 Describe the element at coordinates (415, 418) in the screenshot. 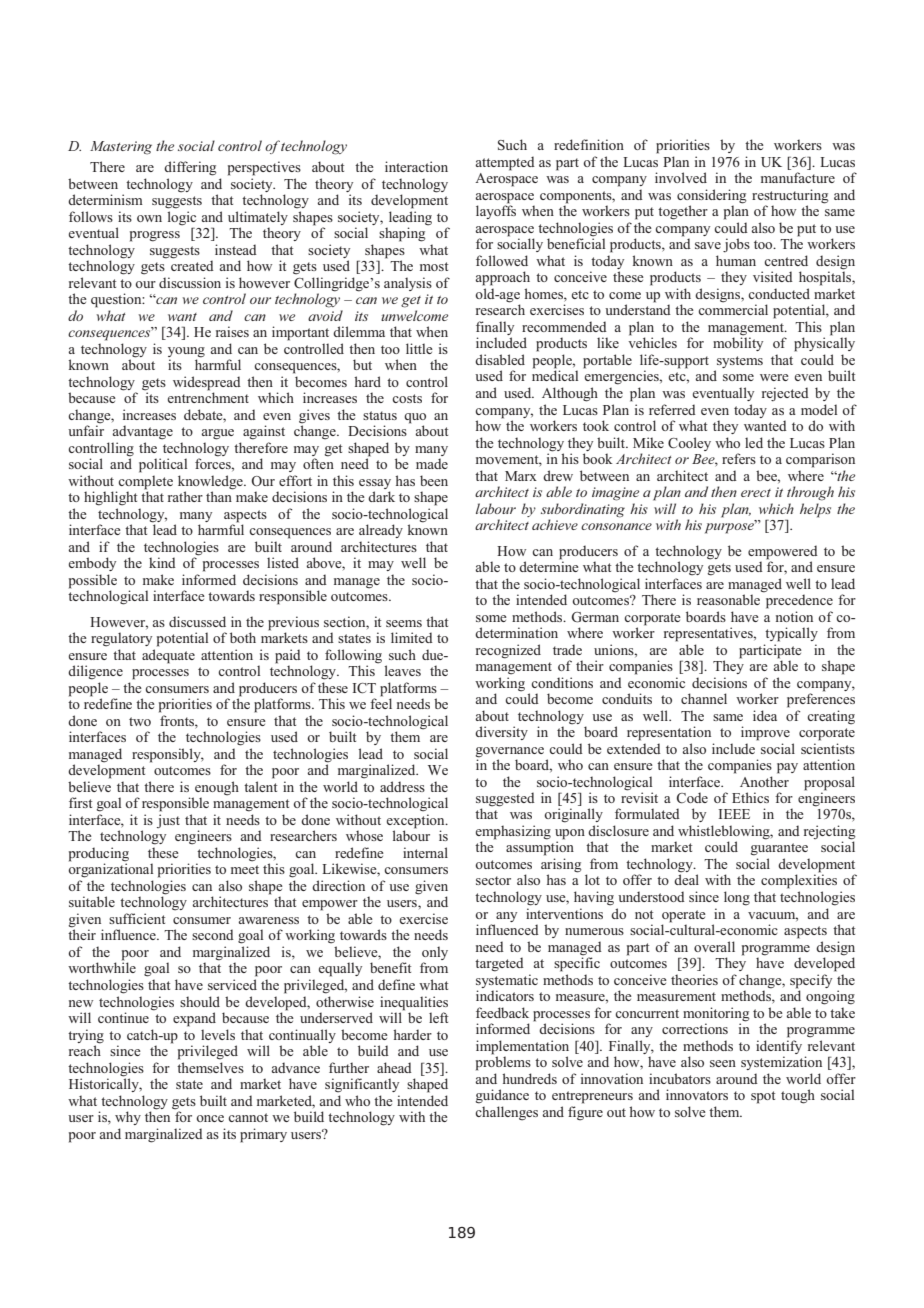

I see `quo` at that location.
